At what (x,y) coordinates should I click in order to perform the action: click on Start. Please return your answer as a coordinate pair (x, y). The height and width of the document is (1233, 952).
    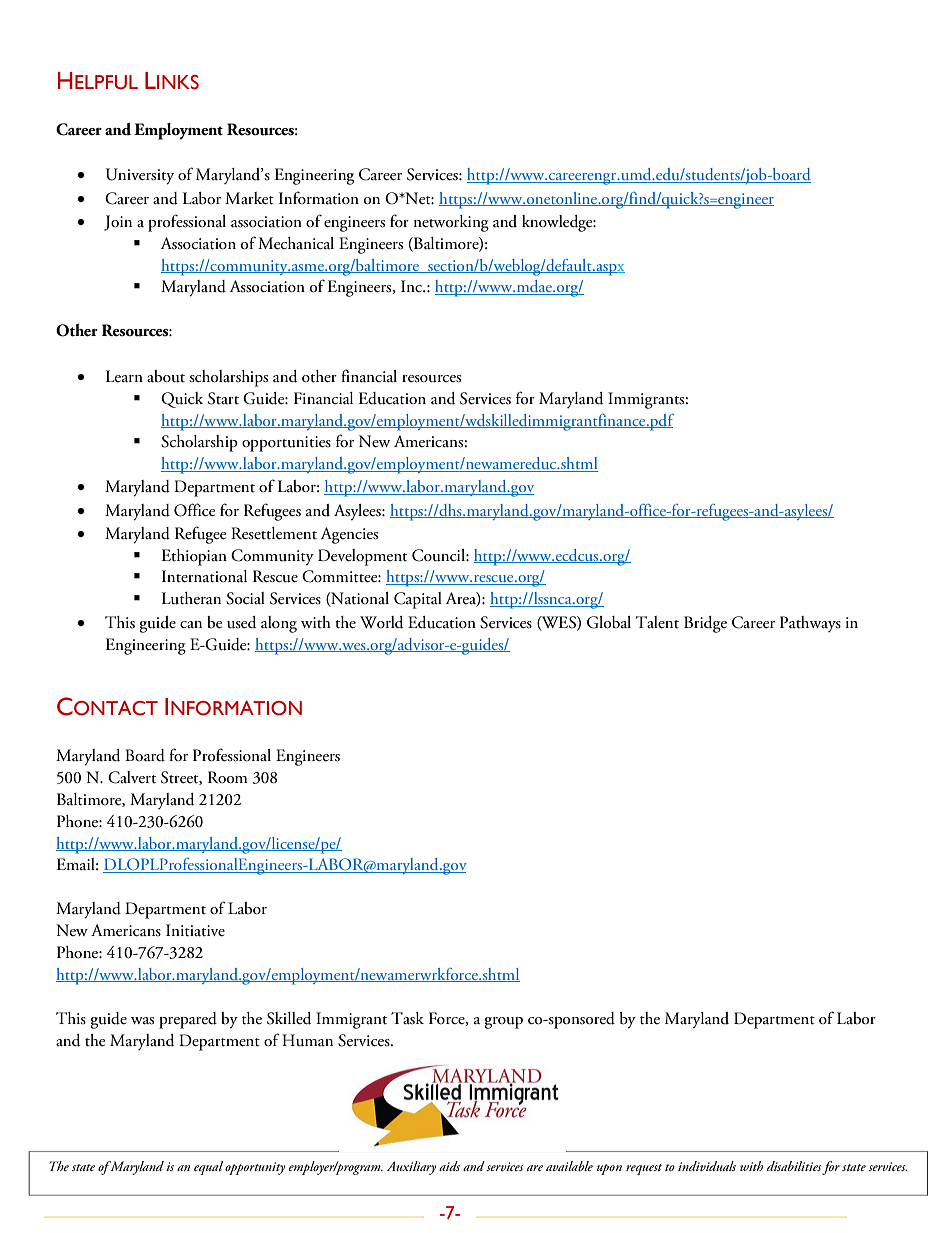
    Looking at the image, I should click on (223, 398).
